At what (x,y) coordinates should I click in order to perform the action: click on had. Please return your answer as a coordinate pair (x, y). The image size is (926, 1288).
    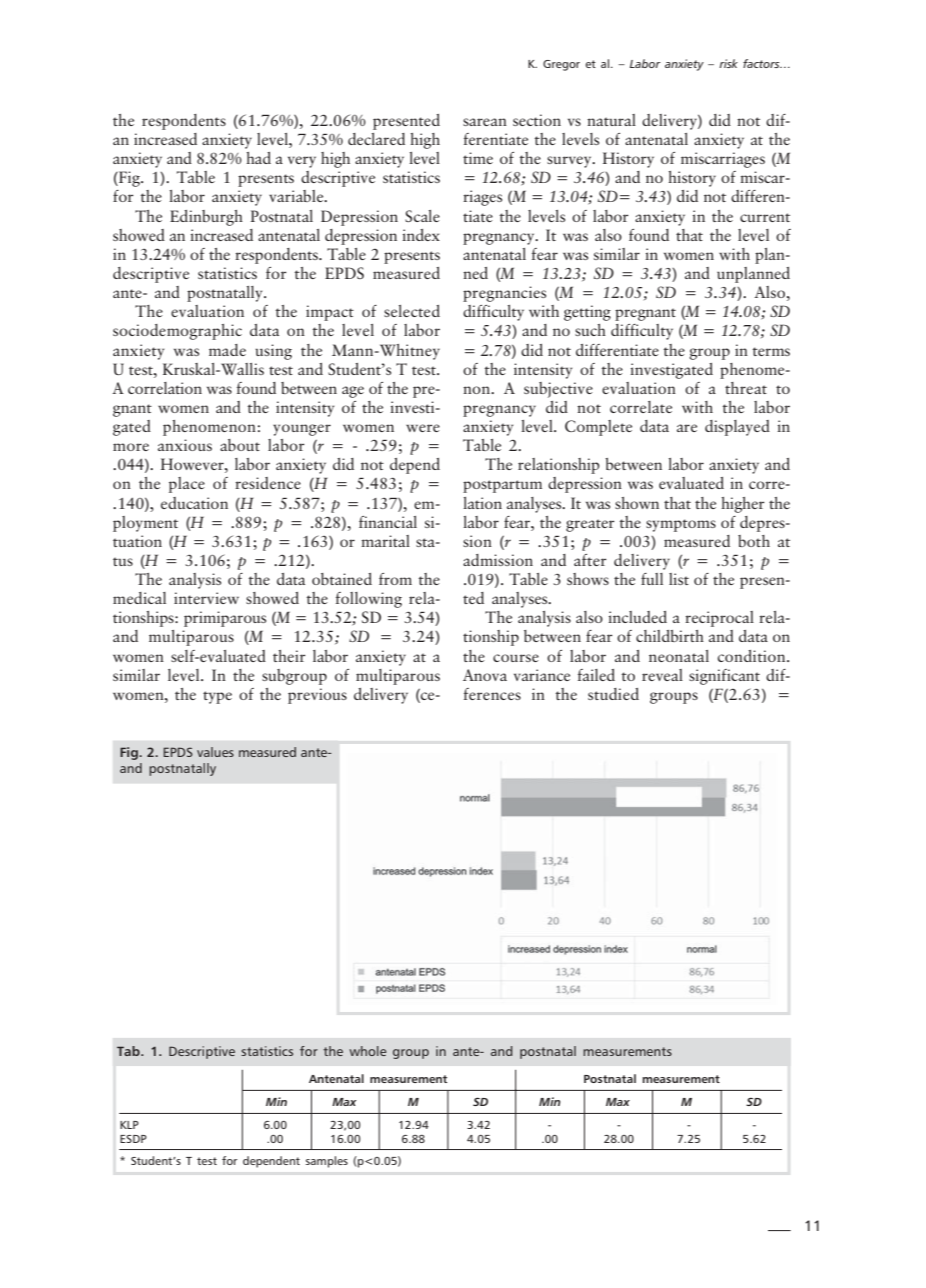
    Looking at the image, I should click on (258, 158).
